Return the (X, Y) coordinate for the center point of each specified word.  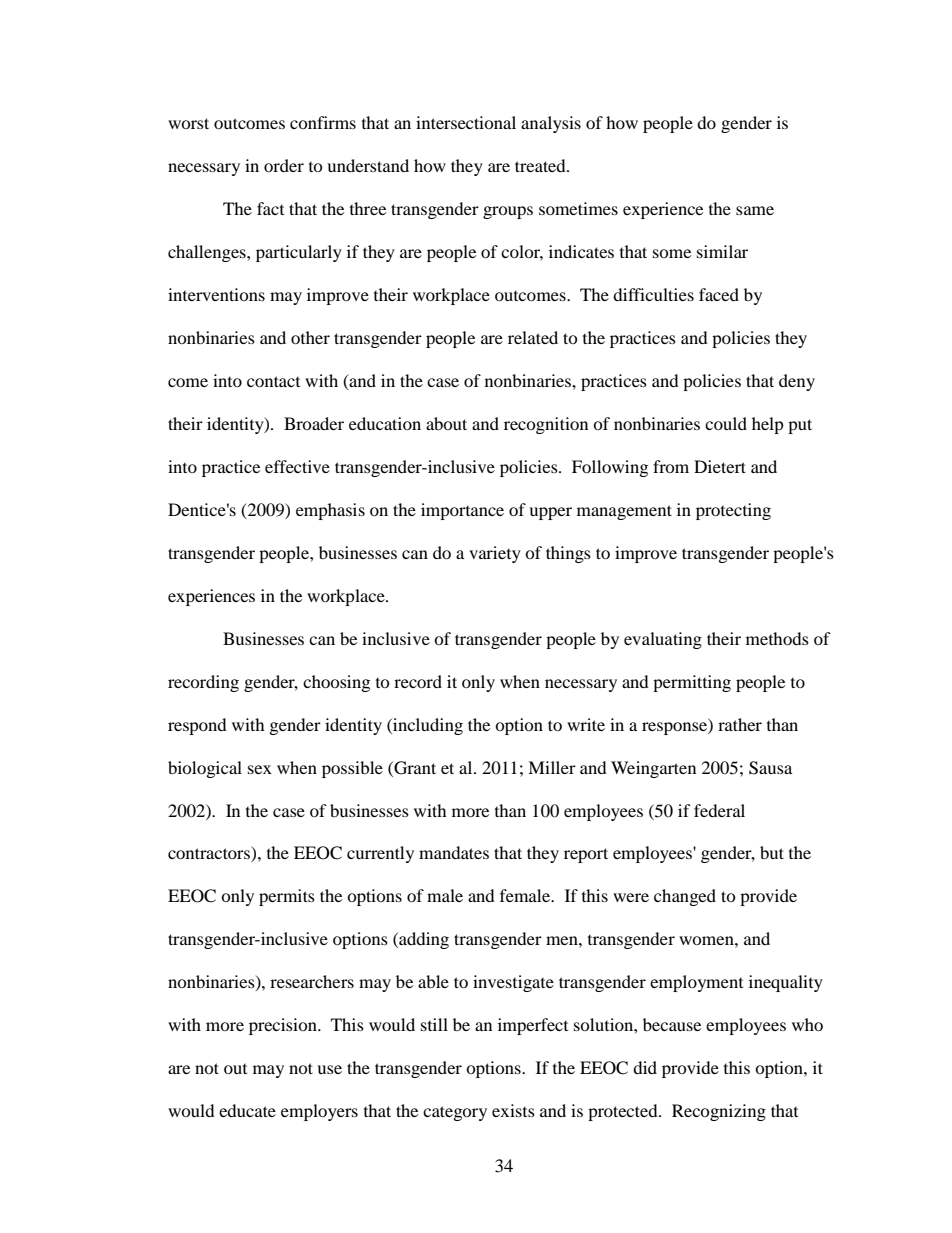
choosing (336, 683)
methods (777, 638)
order (284, 165)
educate (247, 1110)
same (755, 210)
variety (495, 554)
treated (541, 165)
